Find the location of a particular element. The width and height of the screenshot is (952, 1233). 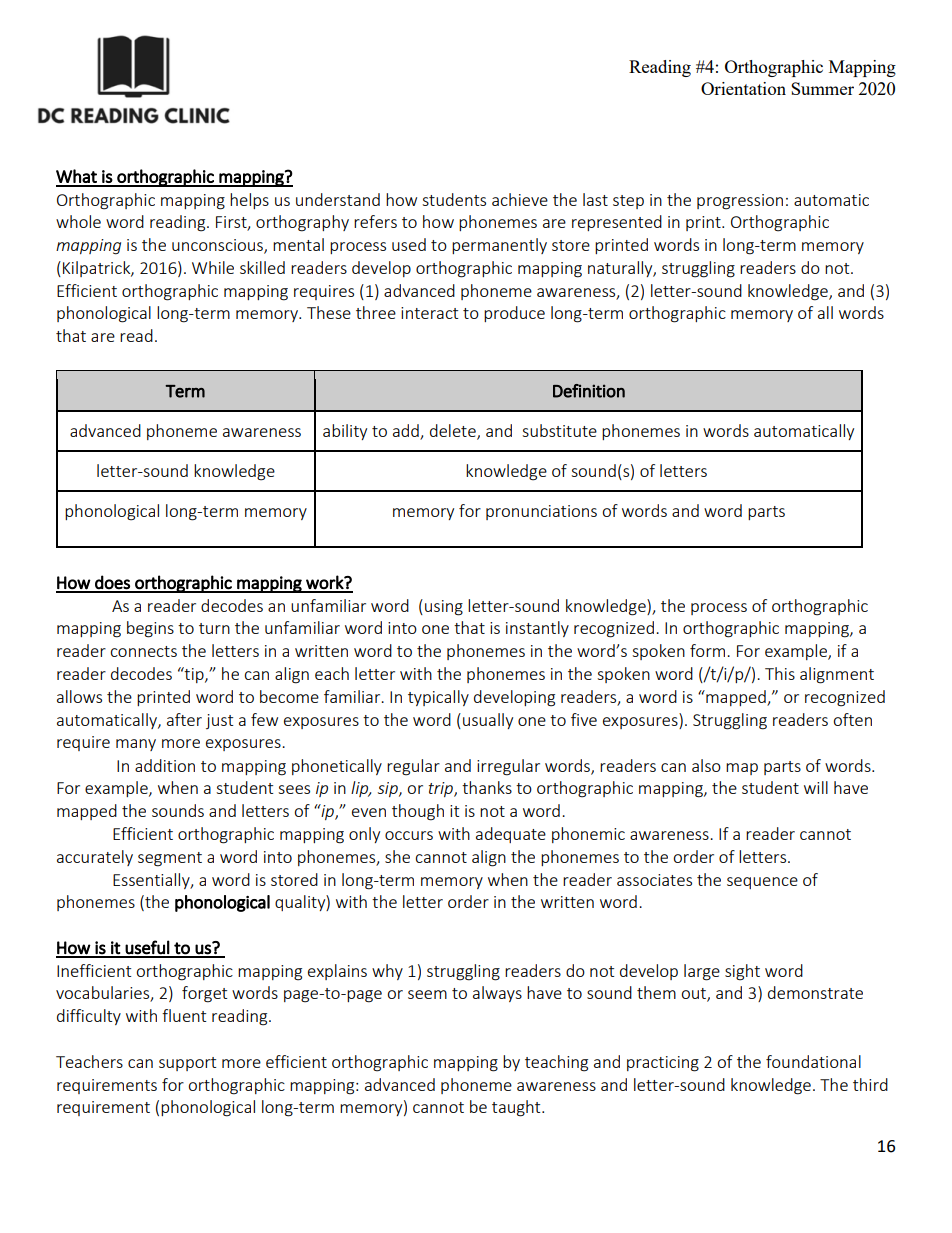

taught is located at coordinates (517, 1108).
